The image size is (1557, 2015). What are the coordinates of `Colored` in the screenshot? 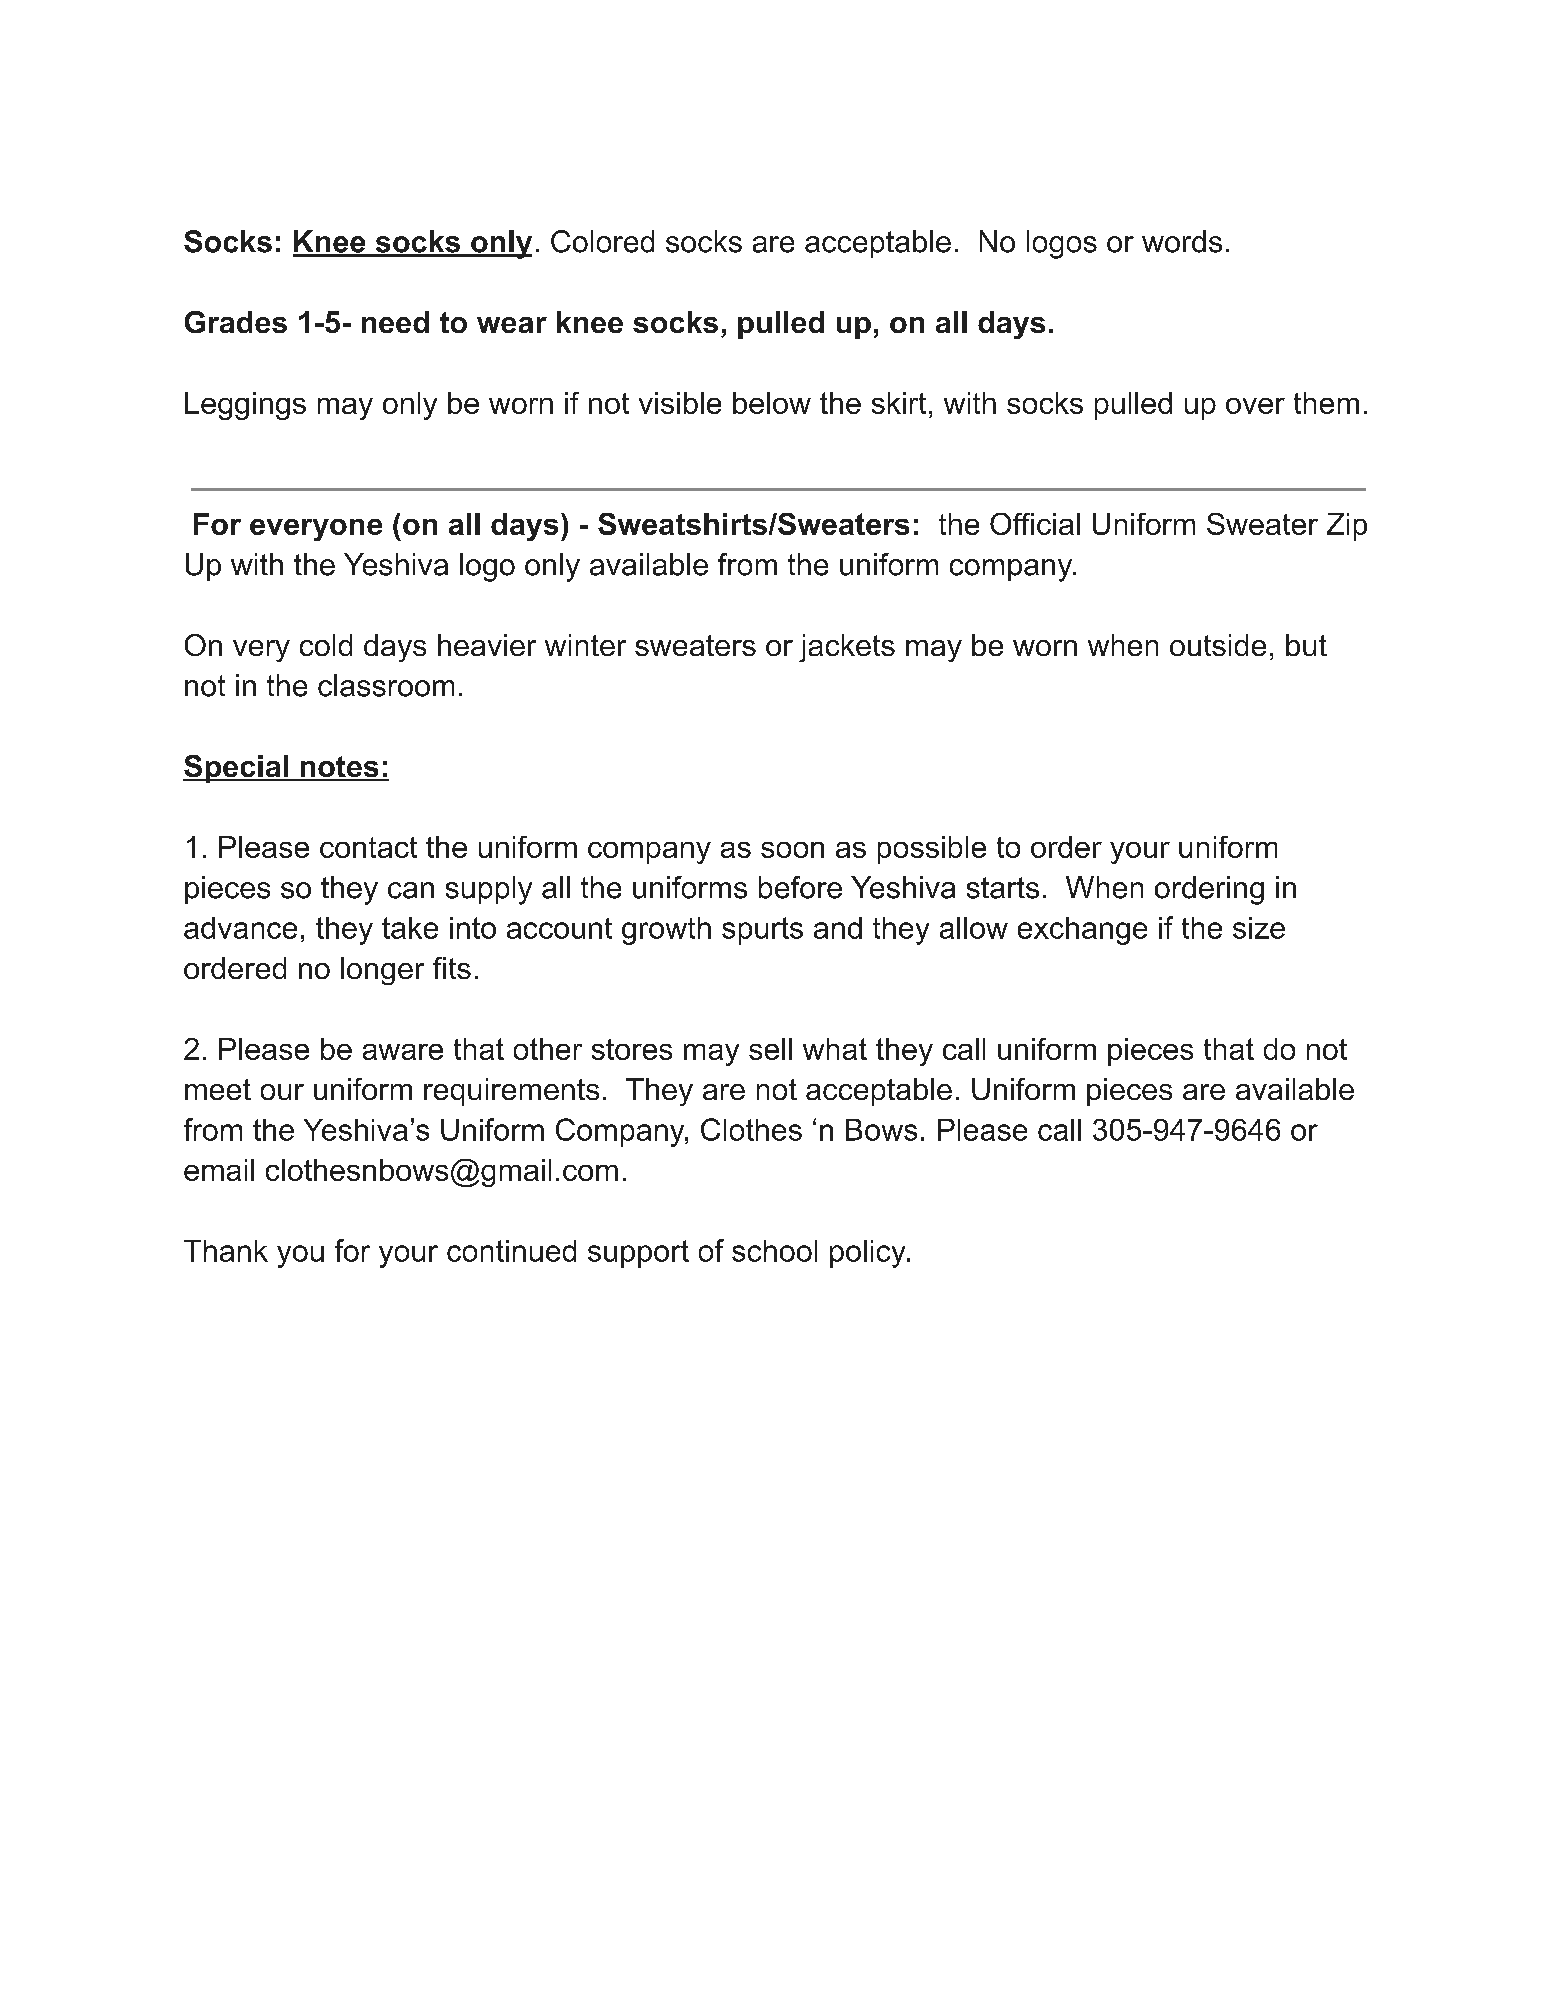 It's located at (602, 241).
